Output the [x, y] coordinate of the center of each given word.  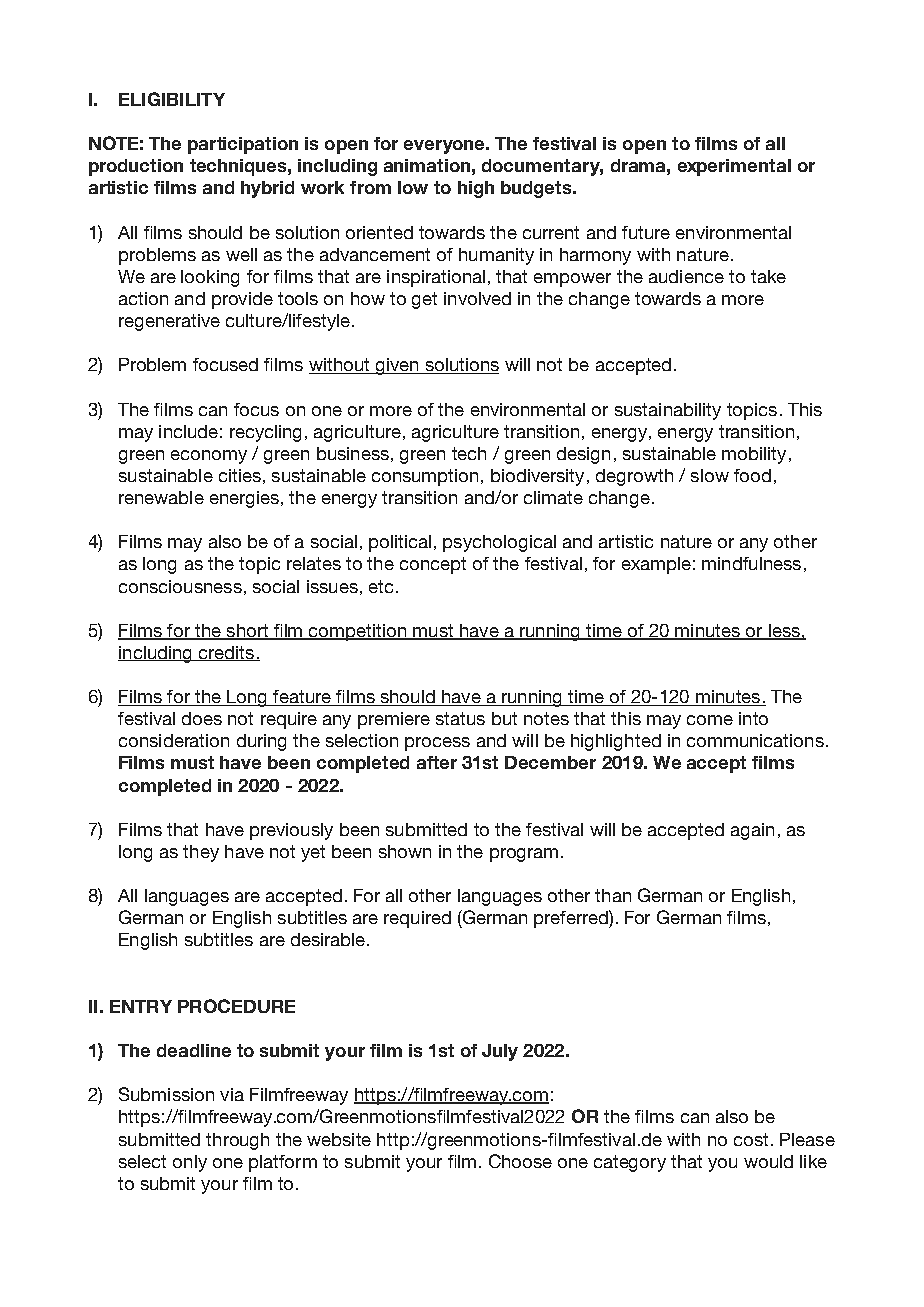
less [784, 631]
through [237, 1141]
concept [433, 565]
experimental [734, 167]
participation [243, 145]
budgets [537, 189]
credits [226, 653]
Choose [520, 1161]
